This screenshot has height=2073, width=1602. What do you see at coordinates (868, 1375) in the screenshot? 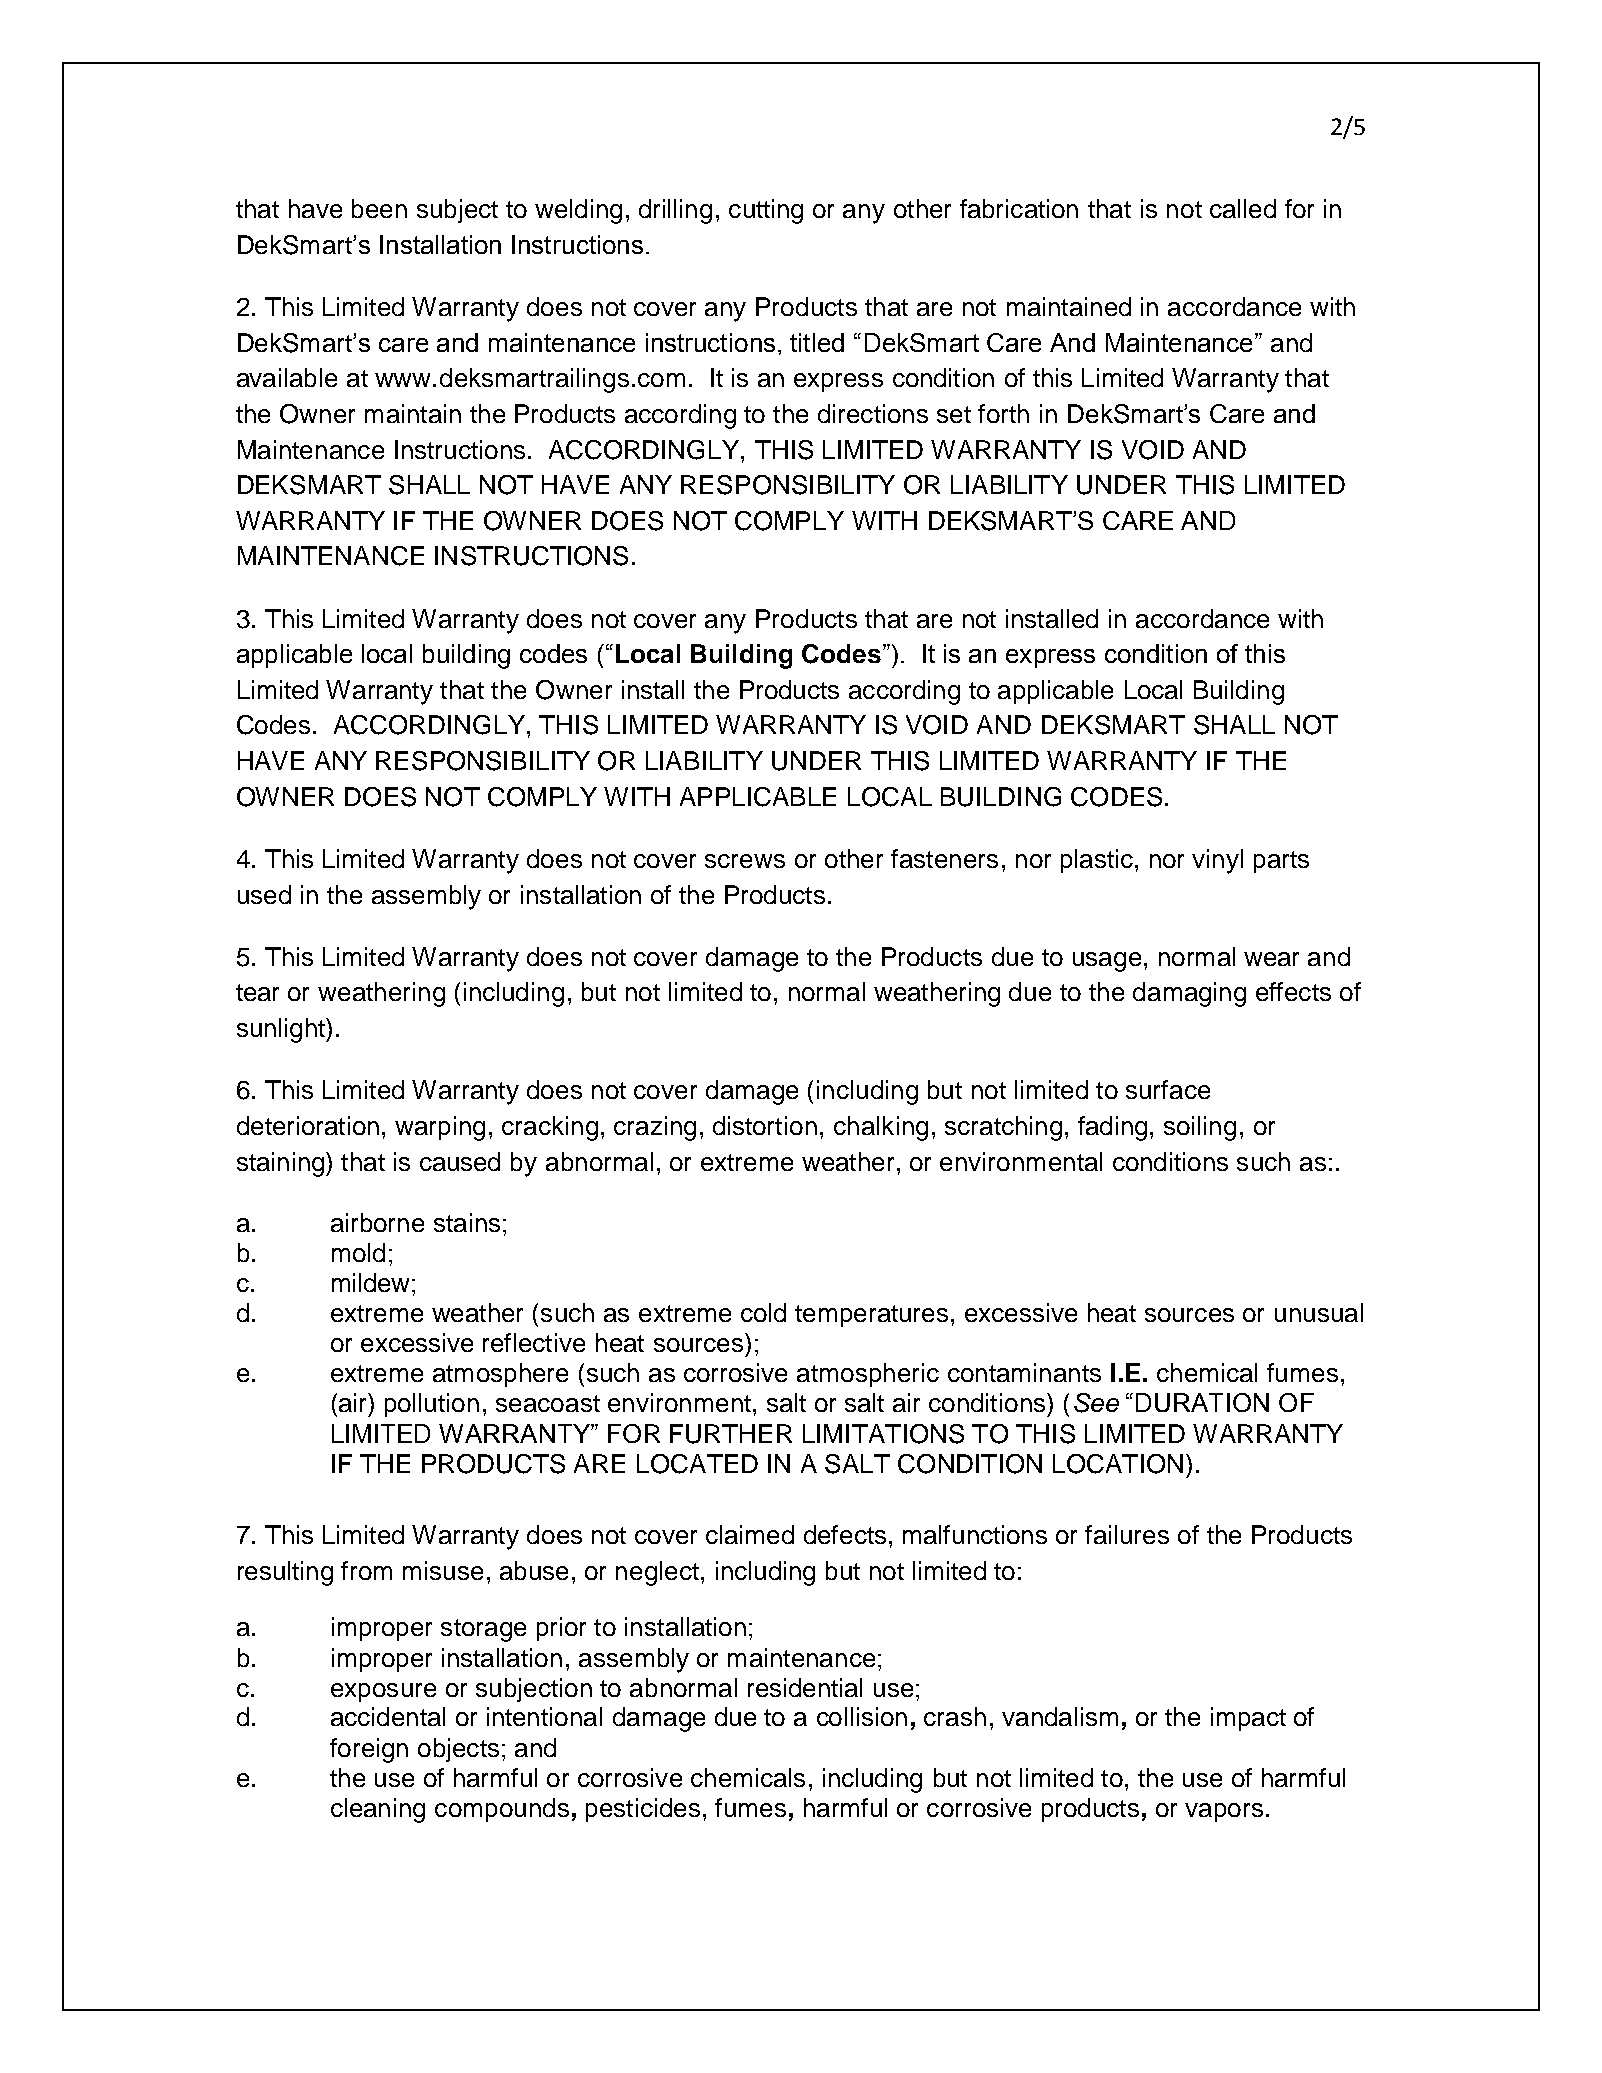
I see `atmospheric` at bounding box center [868, 1375].
